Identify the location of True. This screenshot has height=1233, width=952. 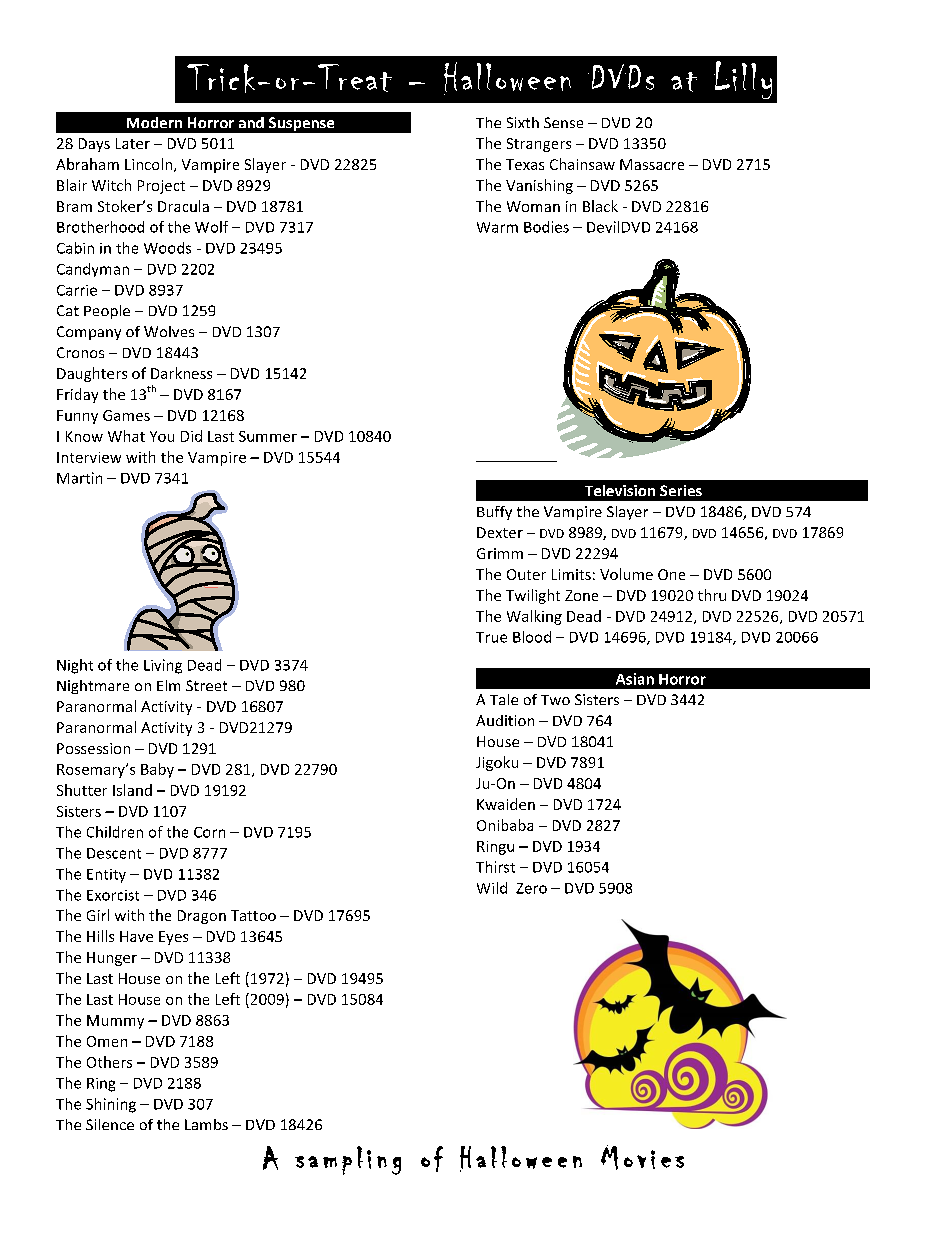
(491, 637).
